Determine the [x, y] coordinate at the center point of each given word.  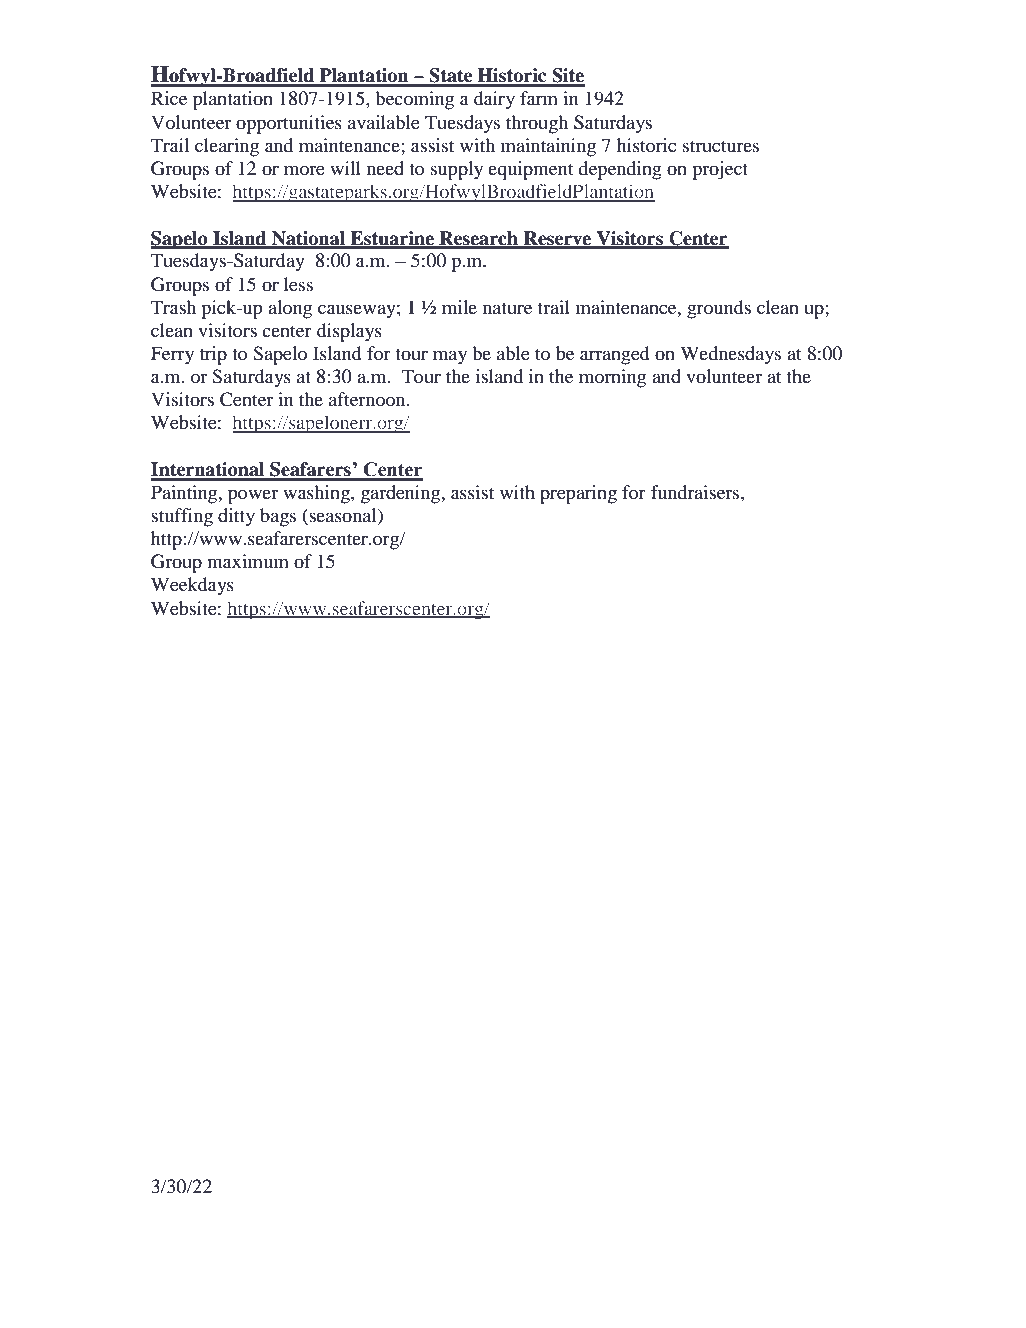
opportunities [289, 124]
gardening [402, 494]
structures [721, 146]
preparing [578, 494]
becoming [414, 100]
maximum [248, 561]
